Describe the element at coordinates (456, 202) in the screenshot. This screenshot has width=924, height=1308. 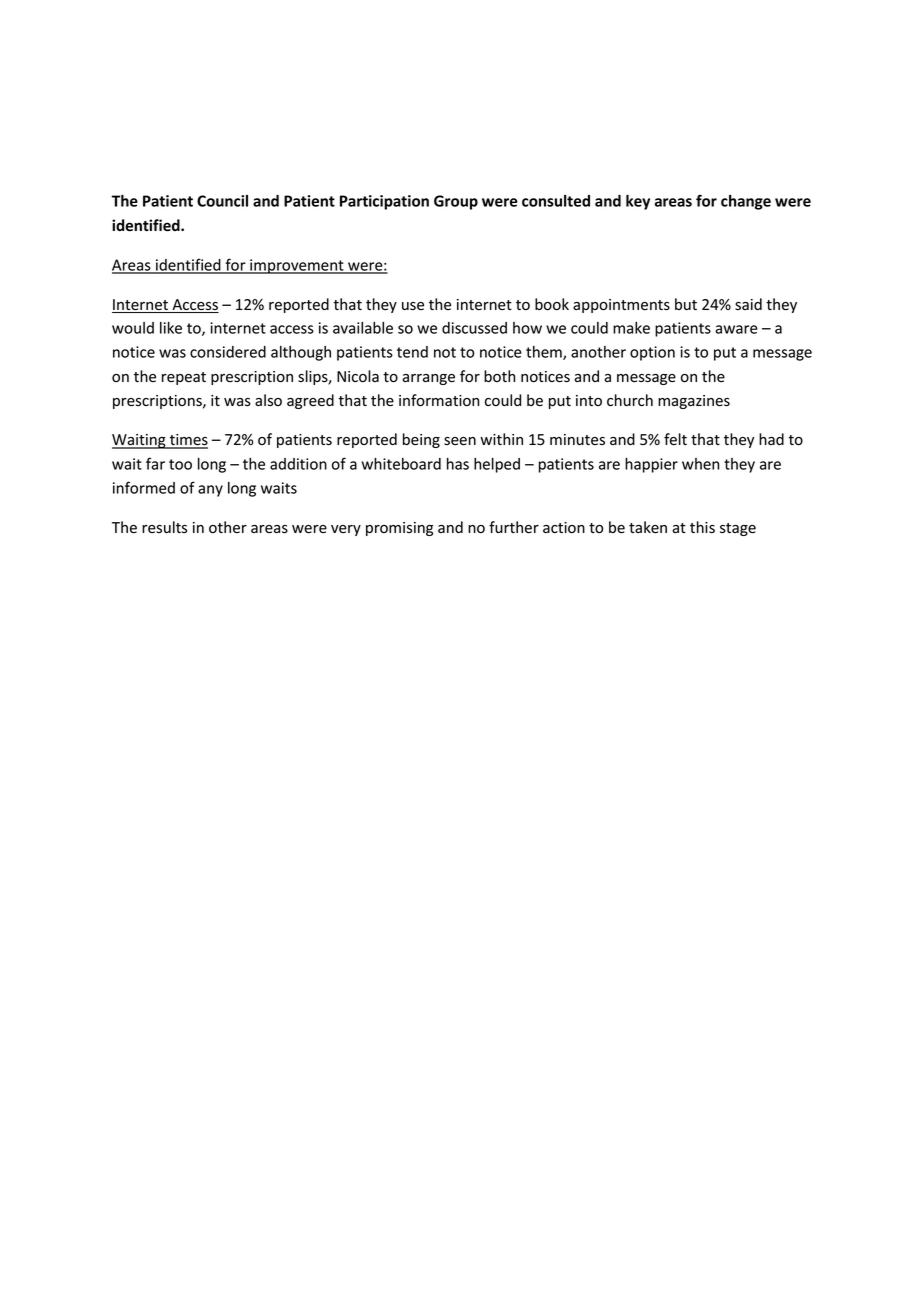
I see `Group` at that location.
